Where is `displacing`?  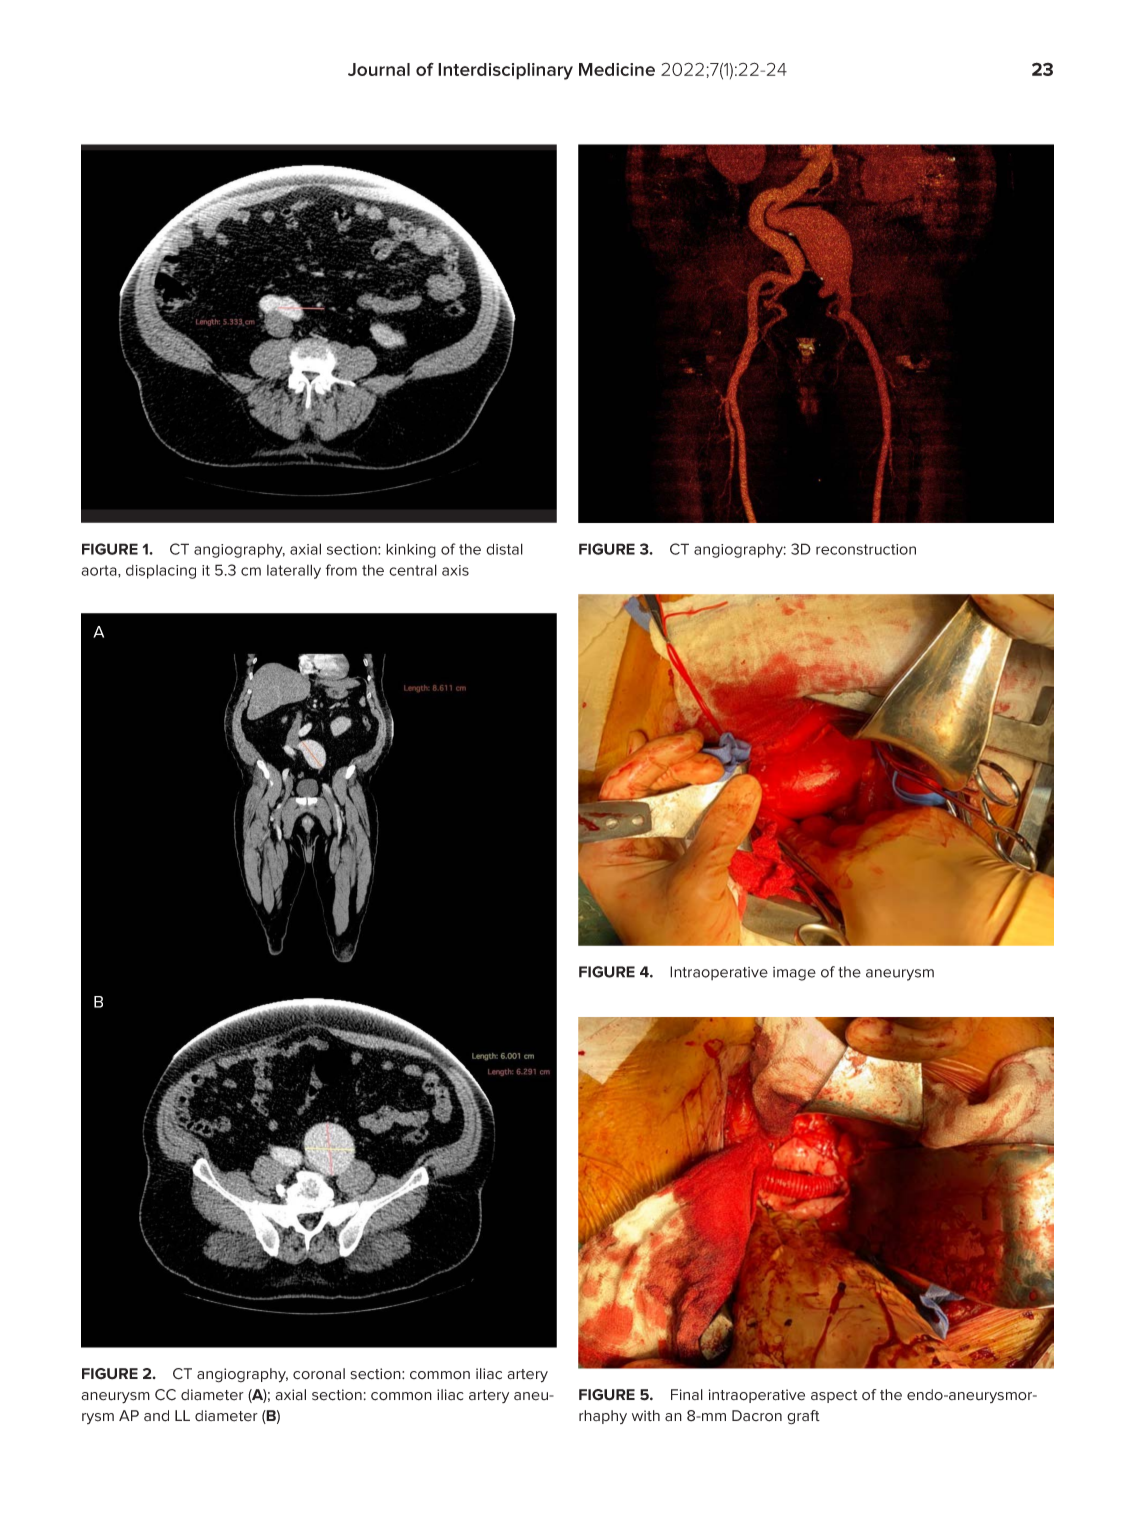
displacing is located at coordinates (161, 572).
